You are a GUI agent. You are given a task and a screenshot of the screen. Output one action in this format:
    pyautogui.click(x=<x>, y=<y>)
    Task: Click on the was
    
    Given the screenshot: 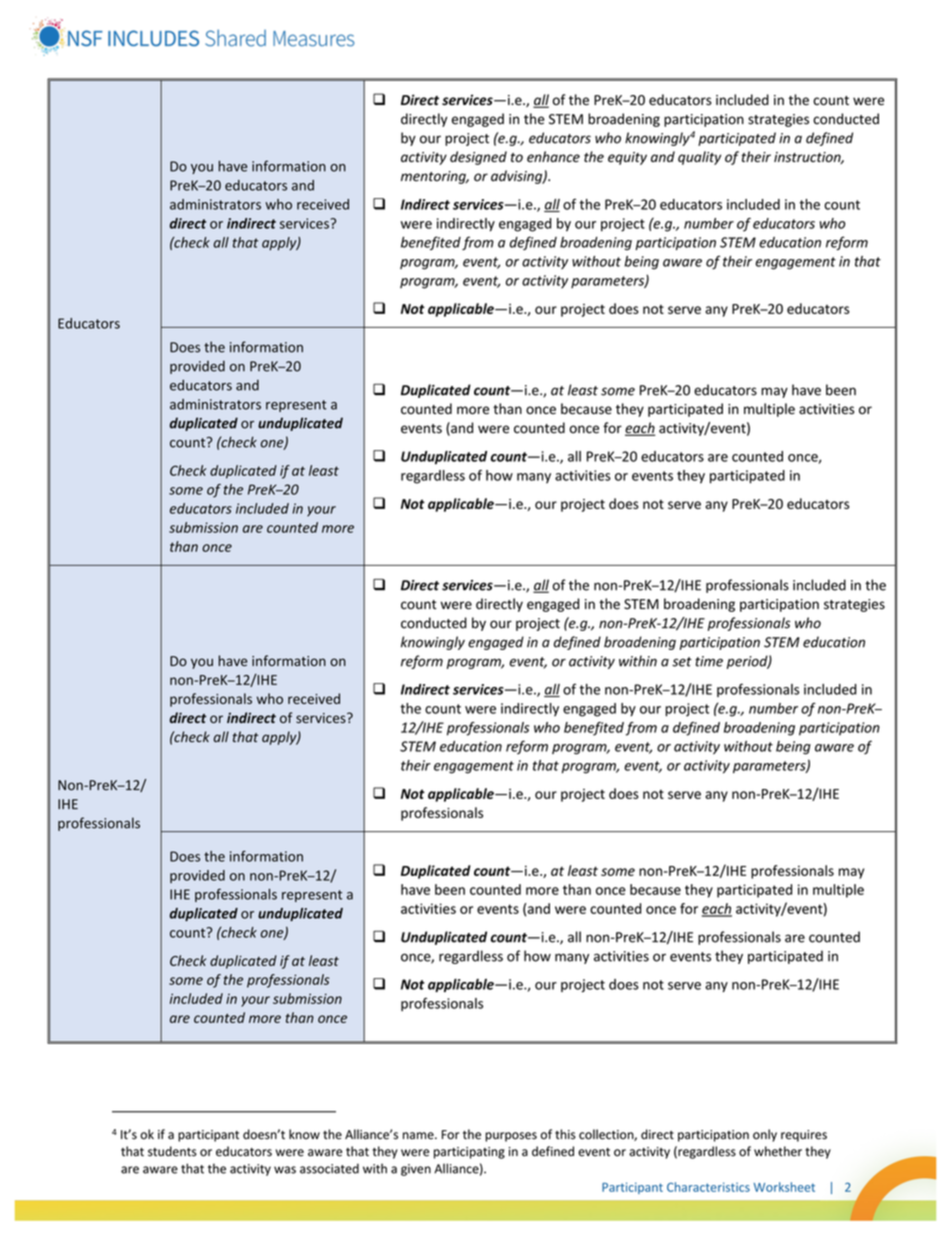 What is the action you would take?
    pyautogui.click(x=285, y=1170)
